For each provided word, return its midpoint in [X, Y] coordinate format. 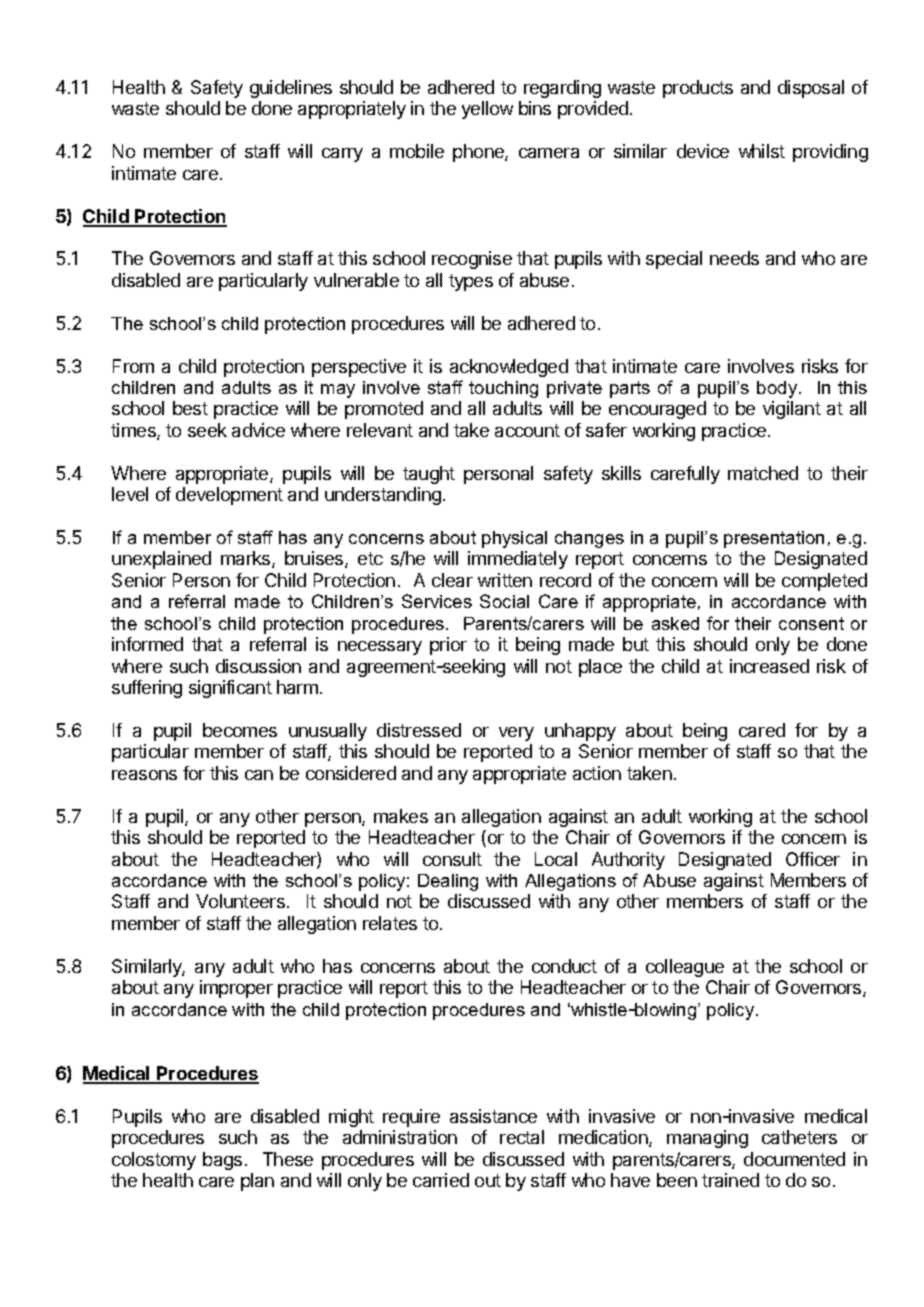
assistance [493, 1116]
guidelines [291, 89]
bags [222, 1161]
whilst [762, 151]
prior [448, 646]
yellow [487, 110]
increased [769, 666]
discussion [258, 666]
